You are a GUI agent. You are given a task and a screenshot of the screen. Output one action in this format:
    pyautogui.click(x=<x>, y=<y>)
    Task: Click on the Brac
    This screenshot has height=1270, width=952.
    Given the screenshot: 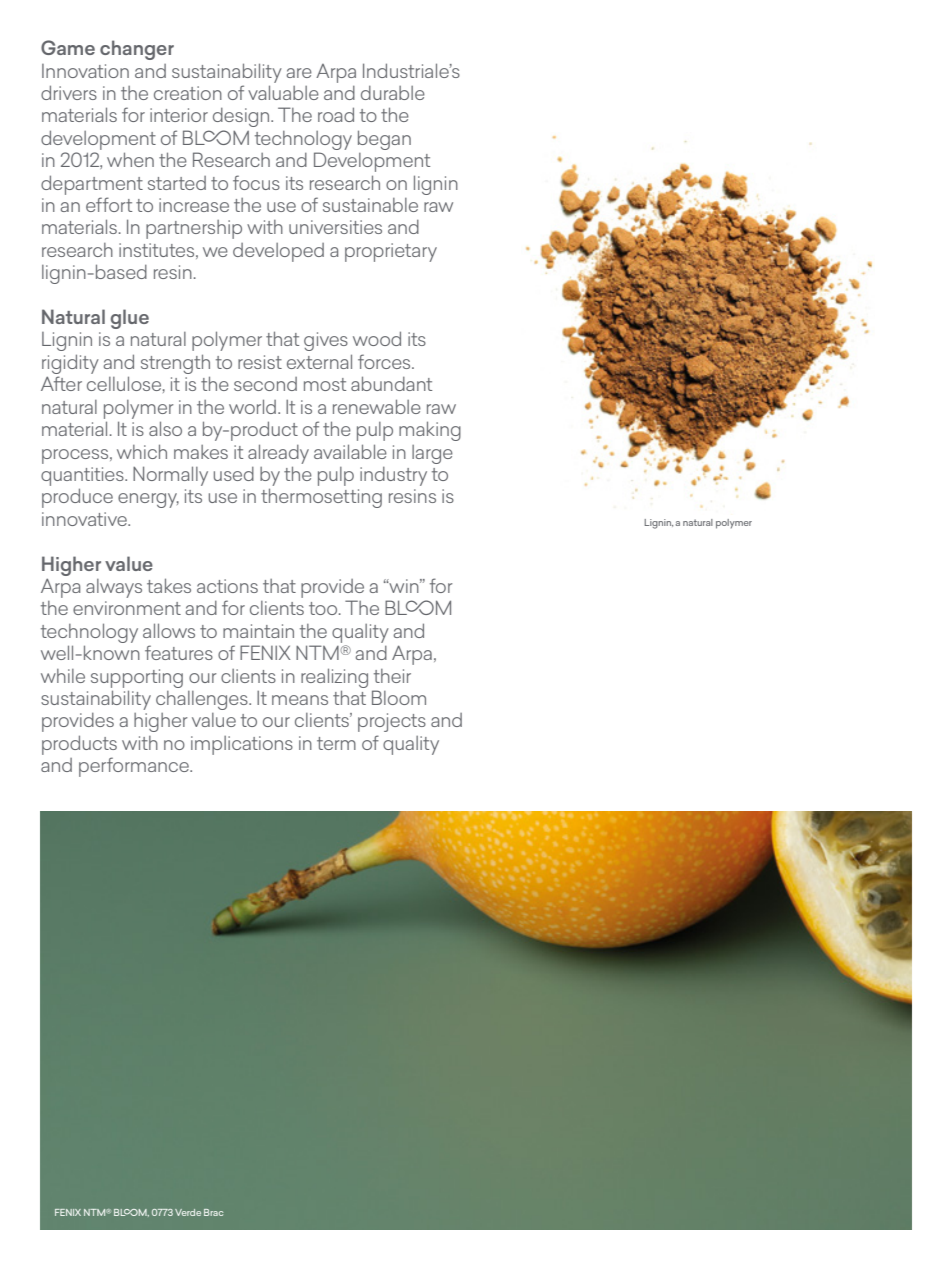 What is the action you would take?
    pyautogui.click(x=213, y=1212)
